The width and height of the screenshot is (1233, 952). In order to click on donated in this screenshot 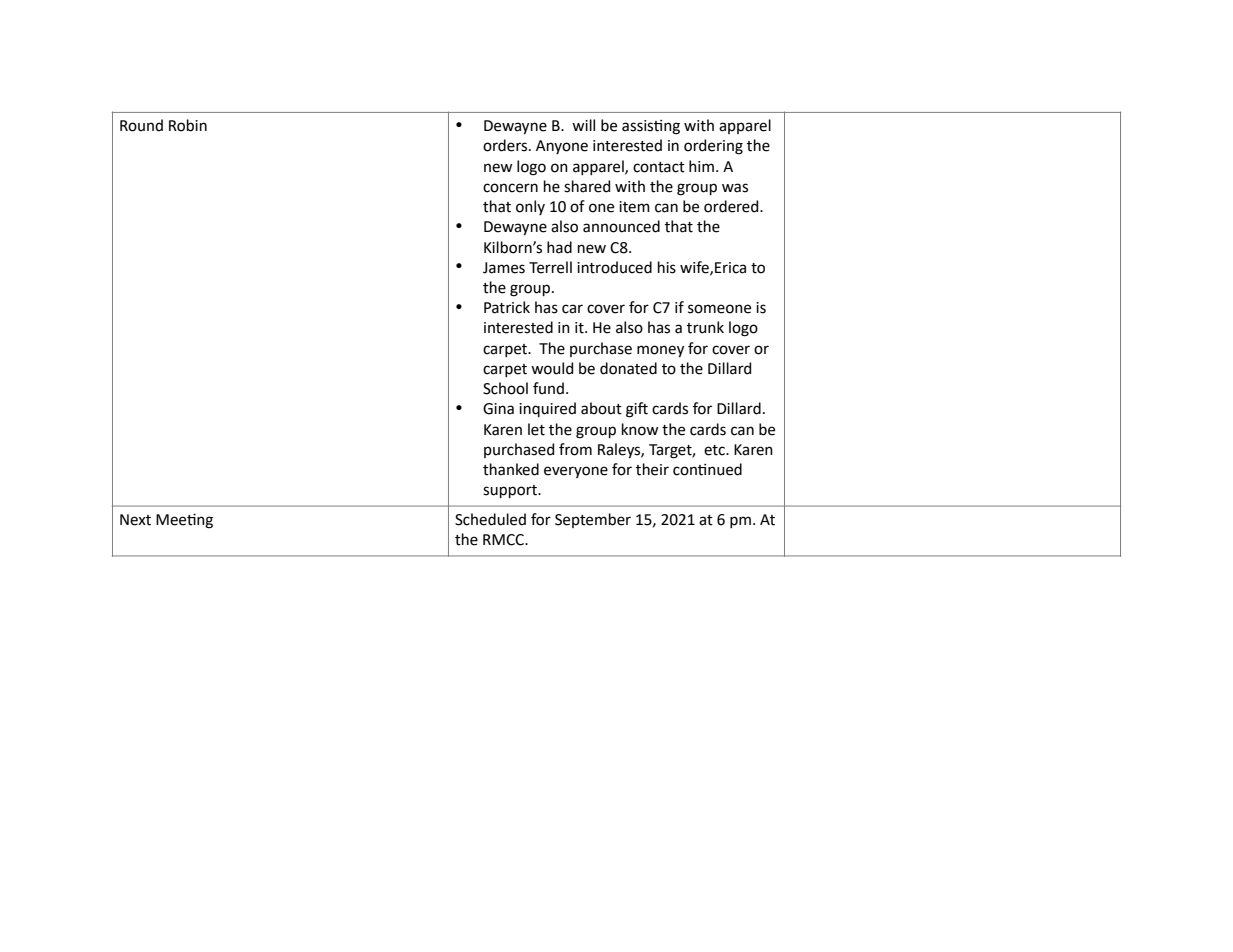, I will do `click(628, 368)`.
